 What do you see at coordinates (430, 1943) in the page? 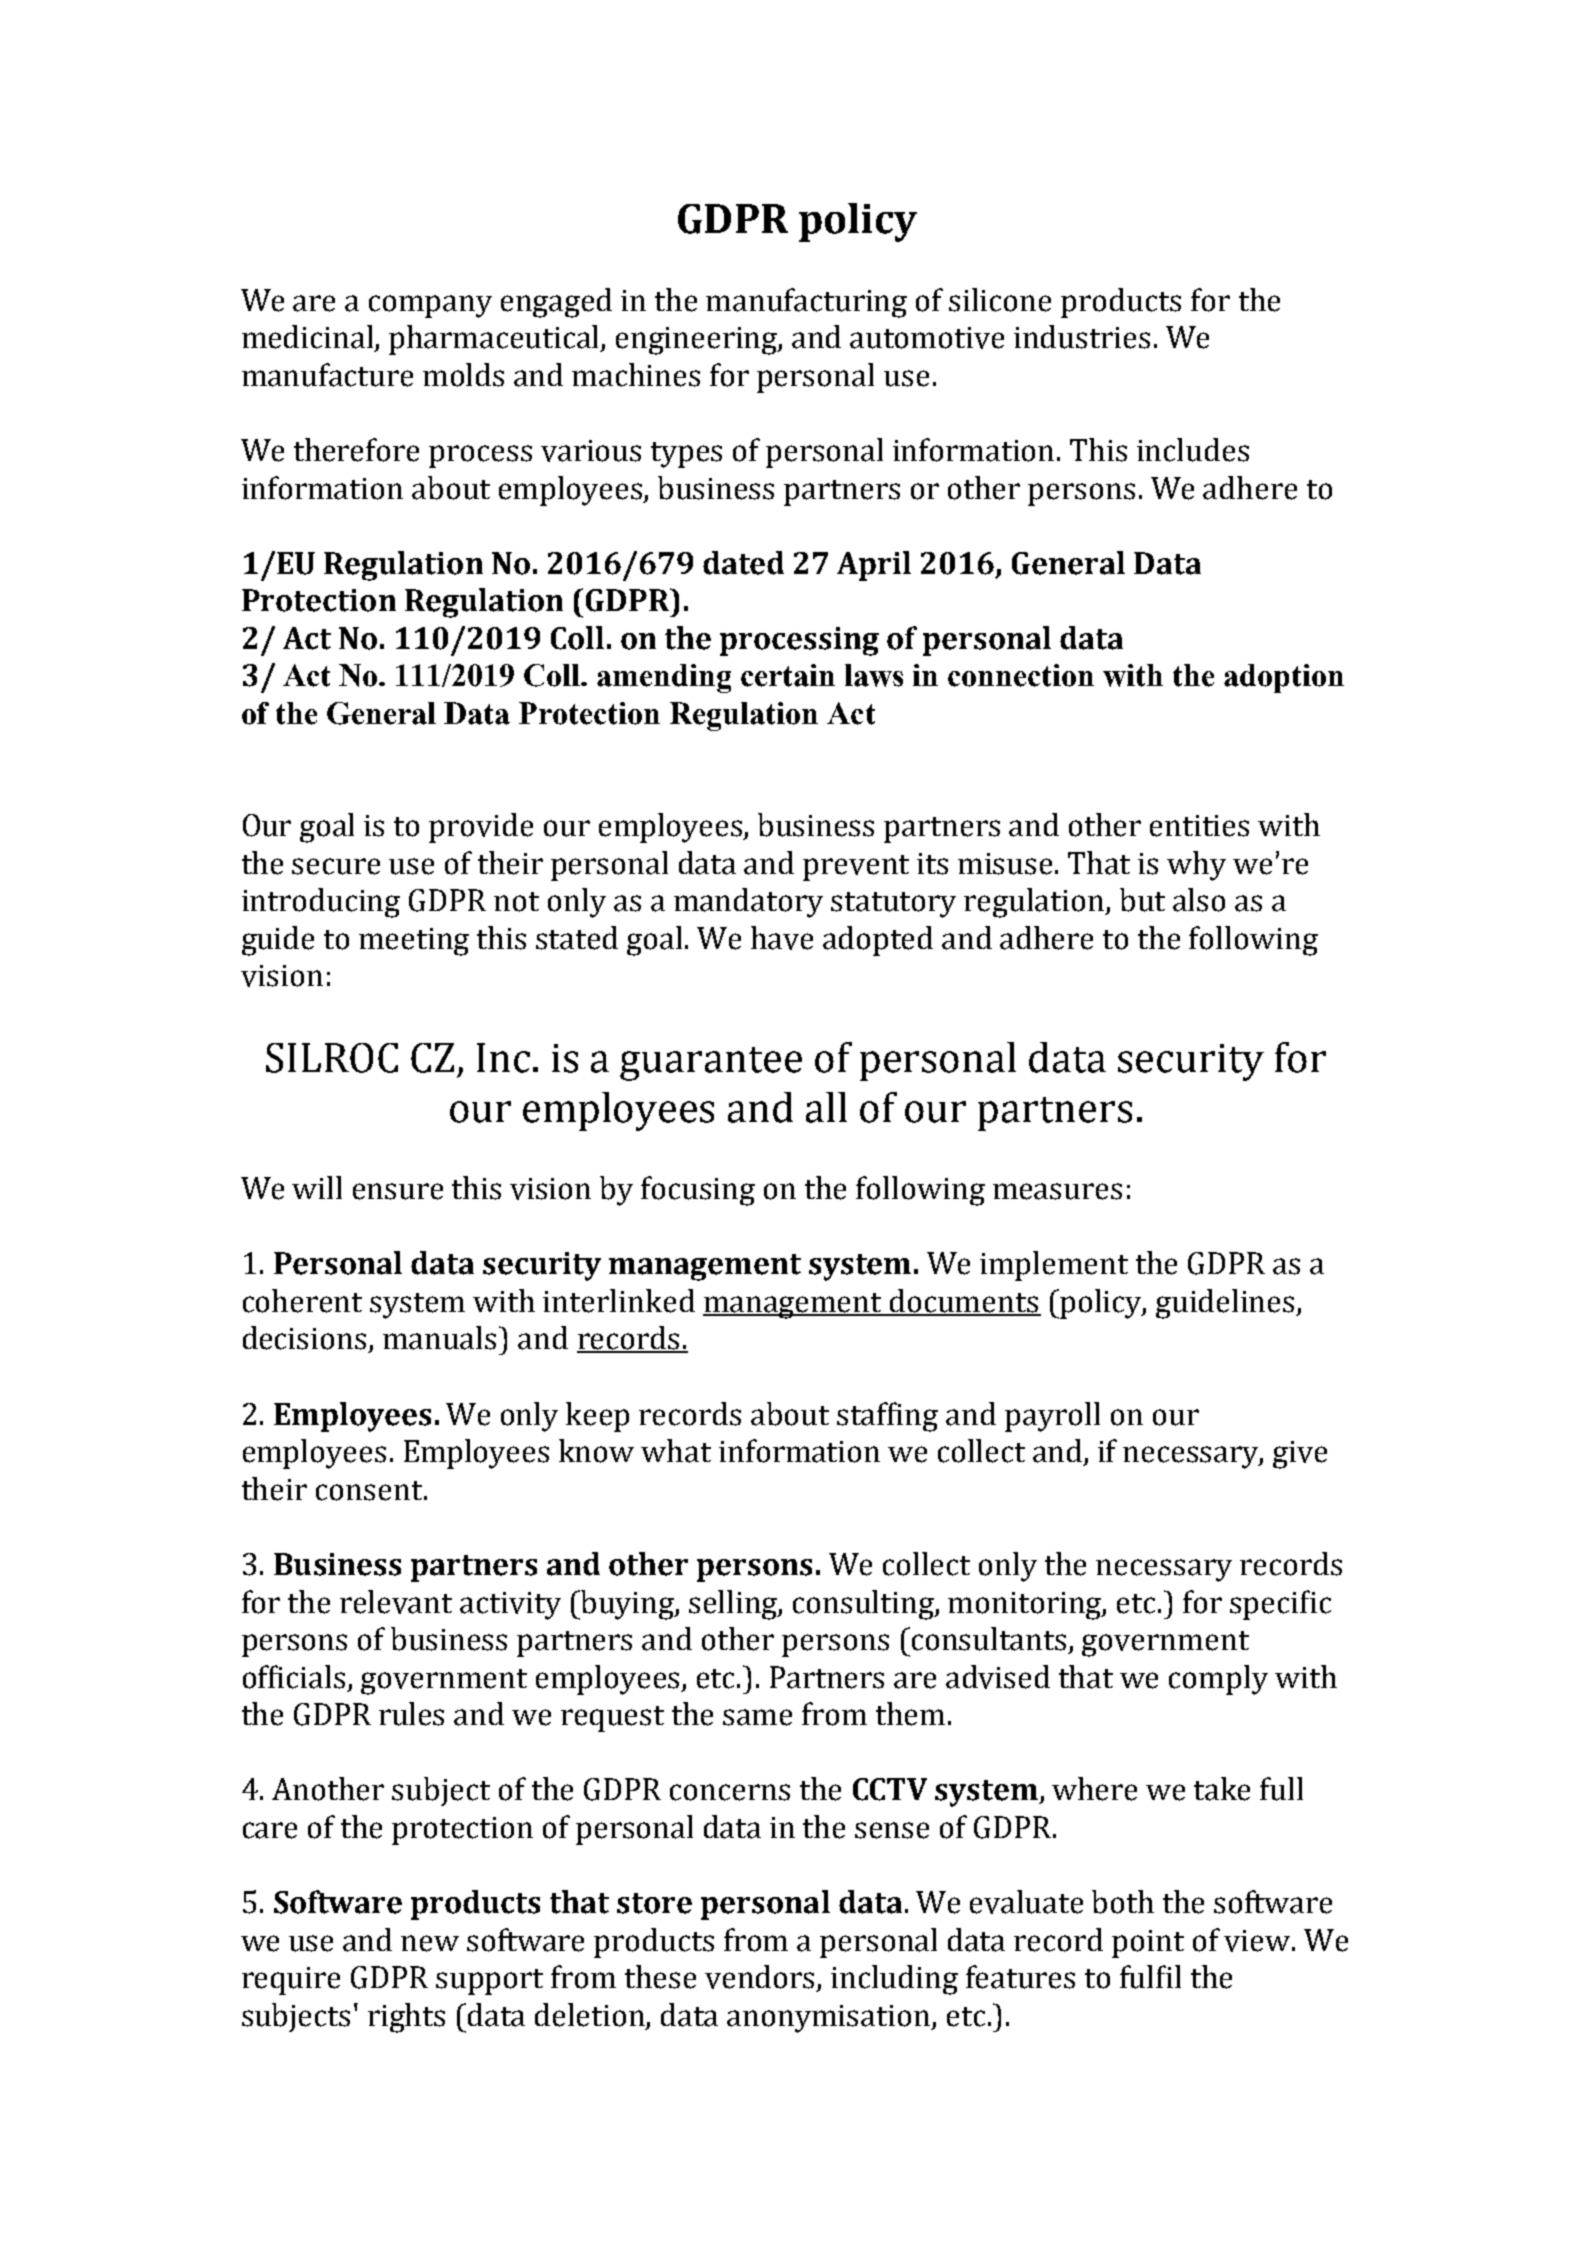
I see `new` at bounding box center [430, 1943].
